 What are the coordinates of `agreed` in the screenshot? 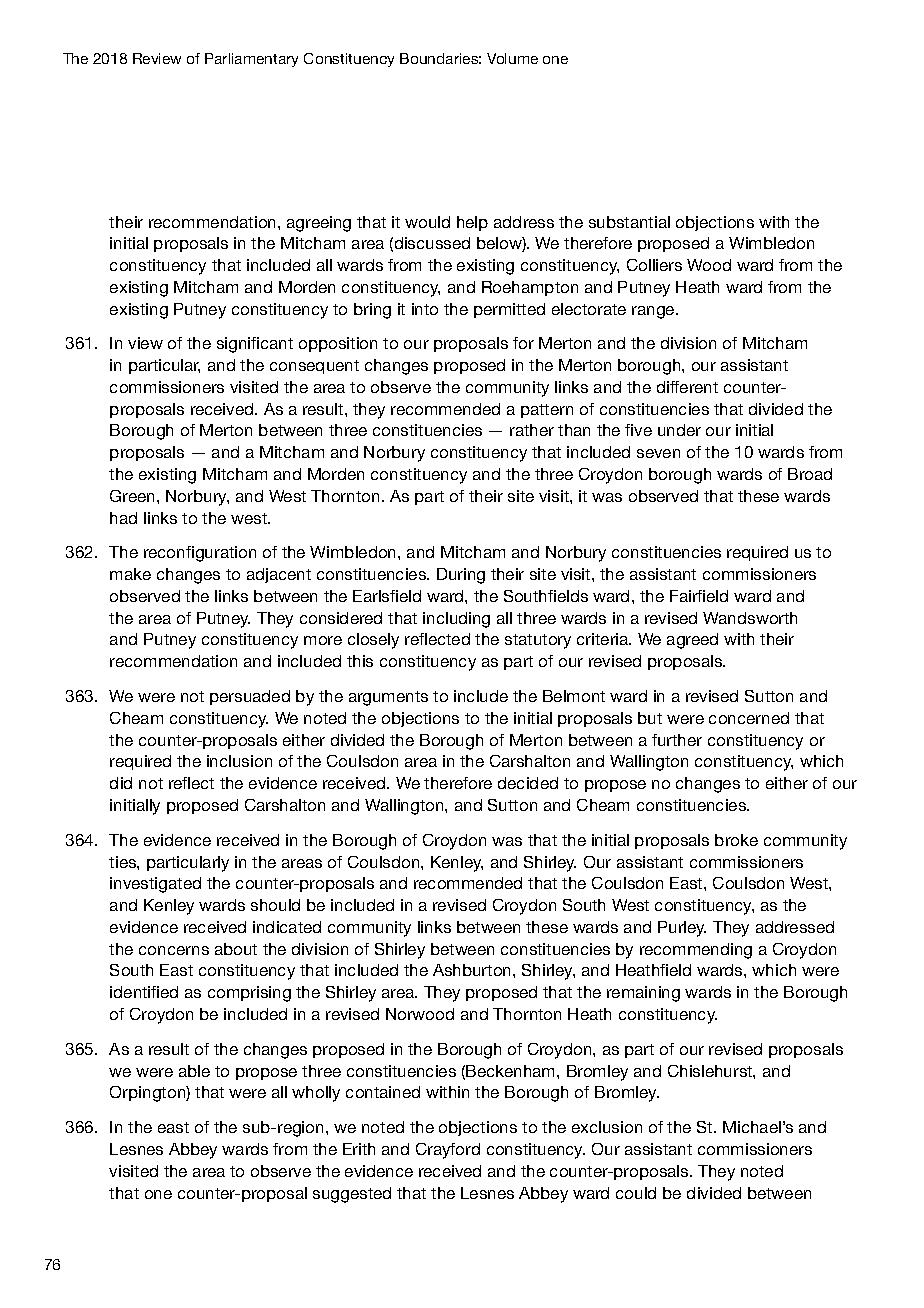 It's located at (692, 641).
